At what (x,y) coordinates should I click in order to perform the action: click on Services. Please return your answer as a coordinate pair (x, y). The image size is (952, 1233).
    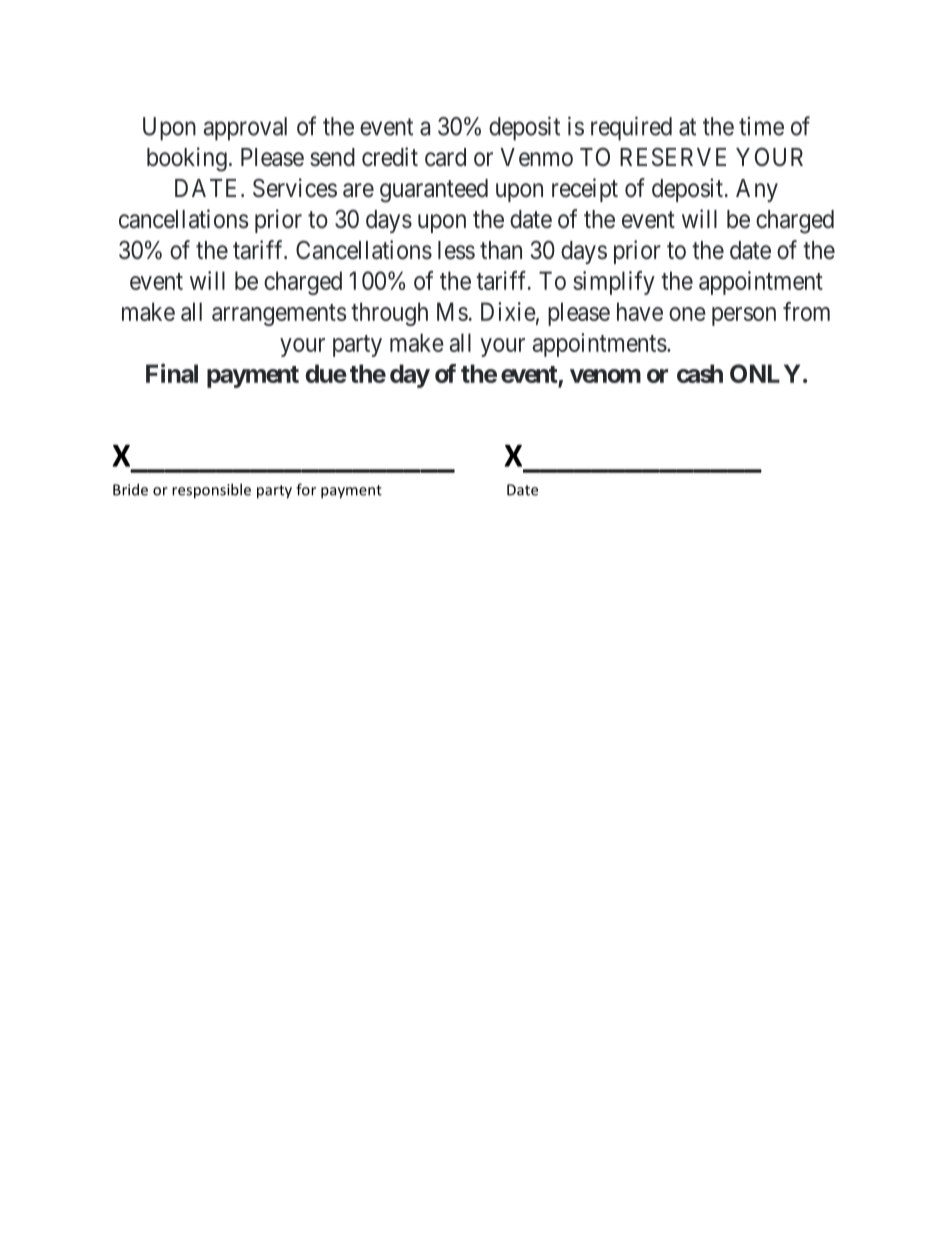
    Looking at the image, I should click on (295, 188).
